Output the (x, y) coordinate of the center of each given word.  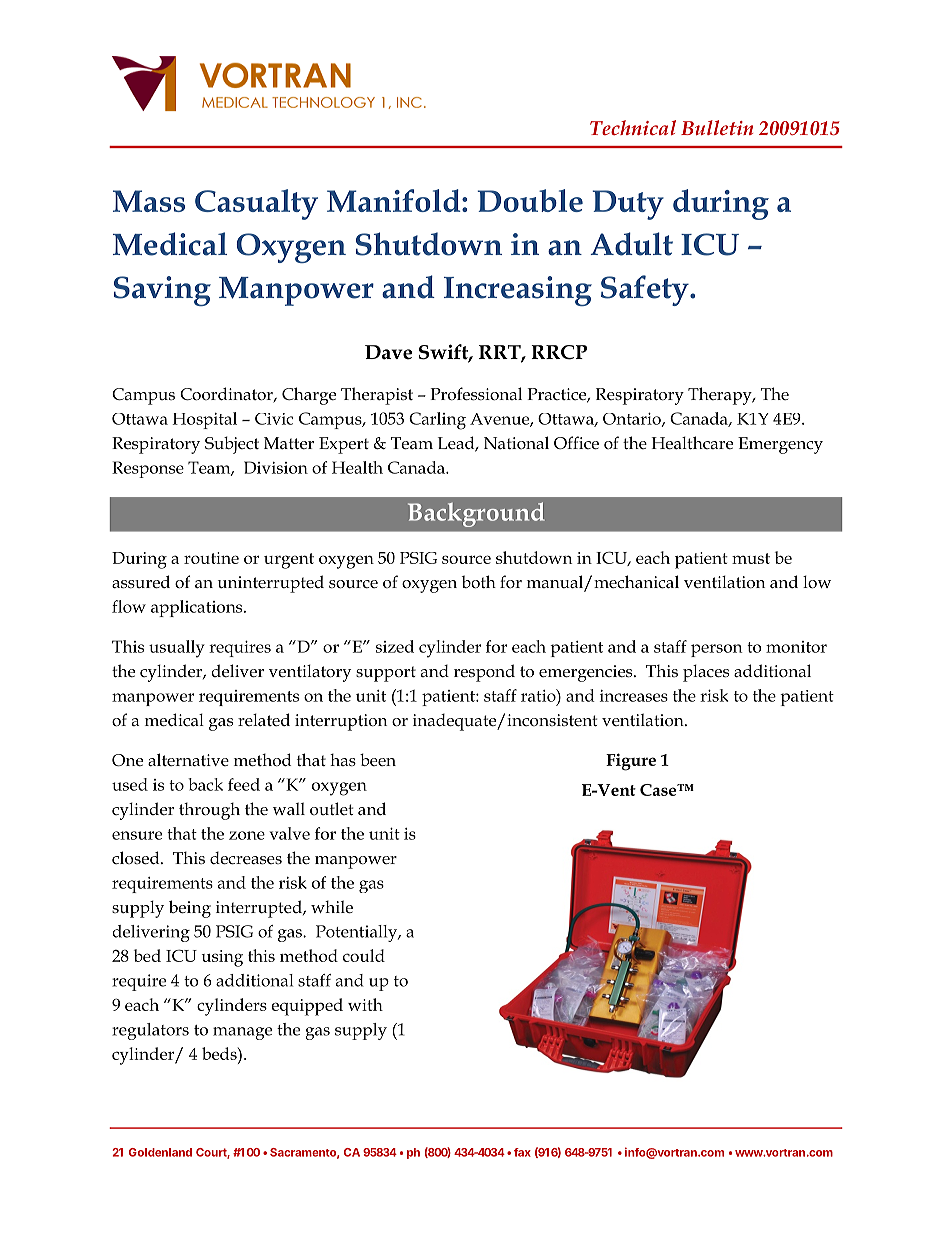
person (717, 650)
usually (177, 649)
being (190, 909)
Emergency (780, 445)
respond (484, 673)
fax (522, 1152)
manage (242, 1033)
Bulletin (717, 127)
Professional (476, 394)
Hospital (204, 420)
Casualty (256, 204)
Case (659, 790)
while (332, 907)
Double (530, 200)
